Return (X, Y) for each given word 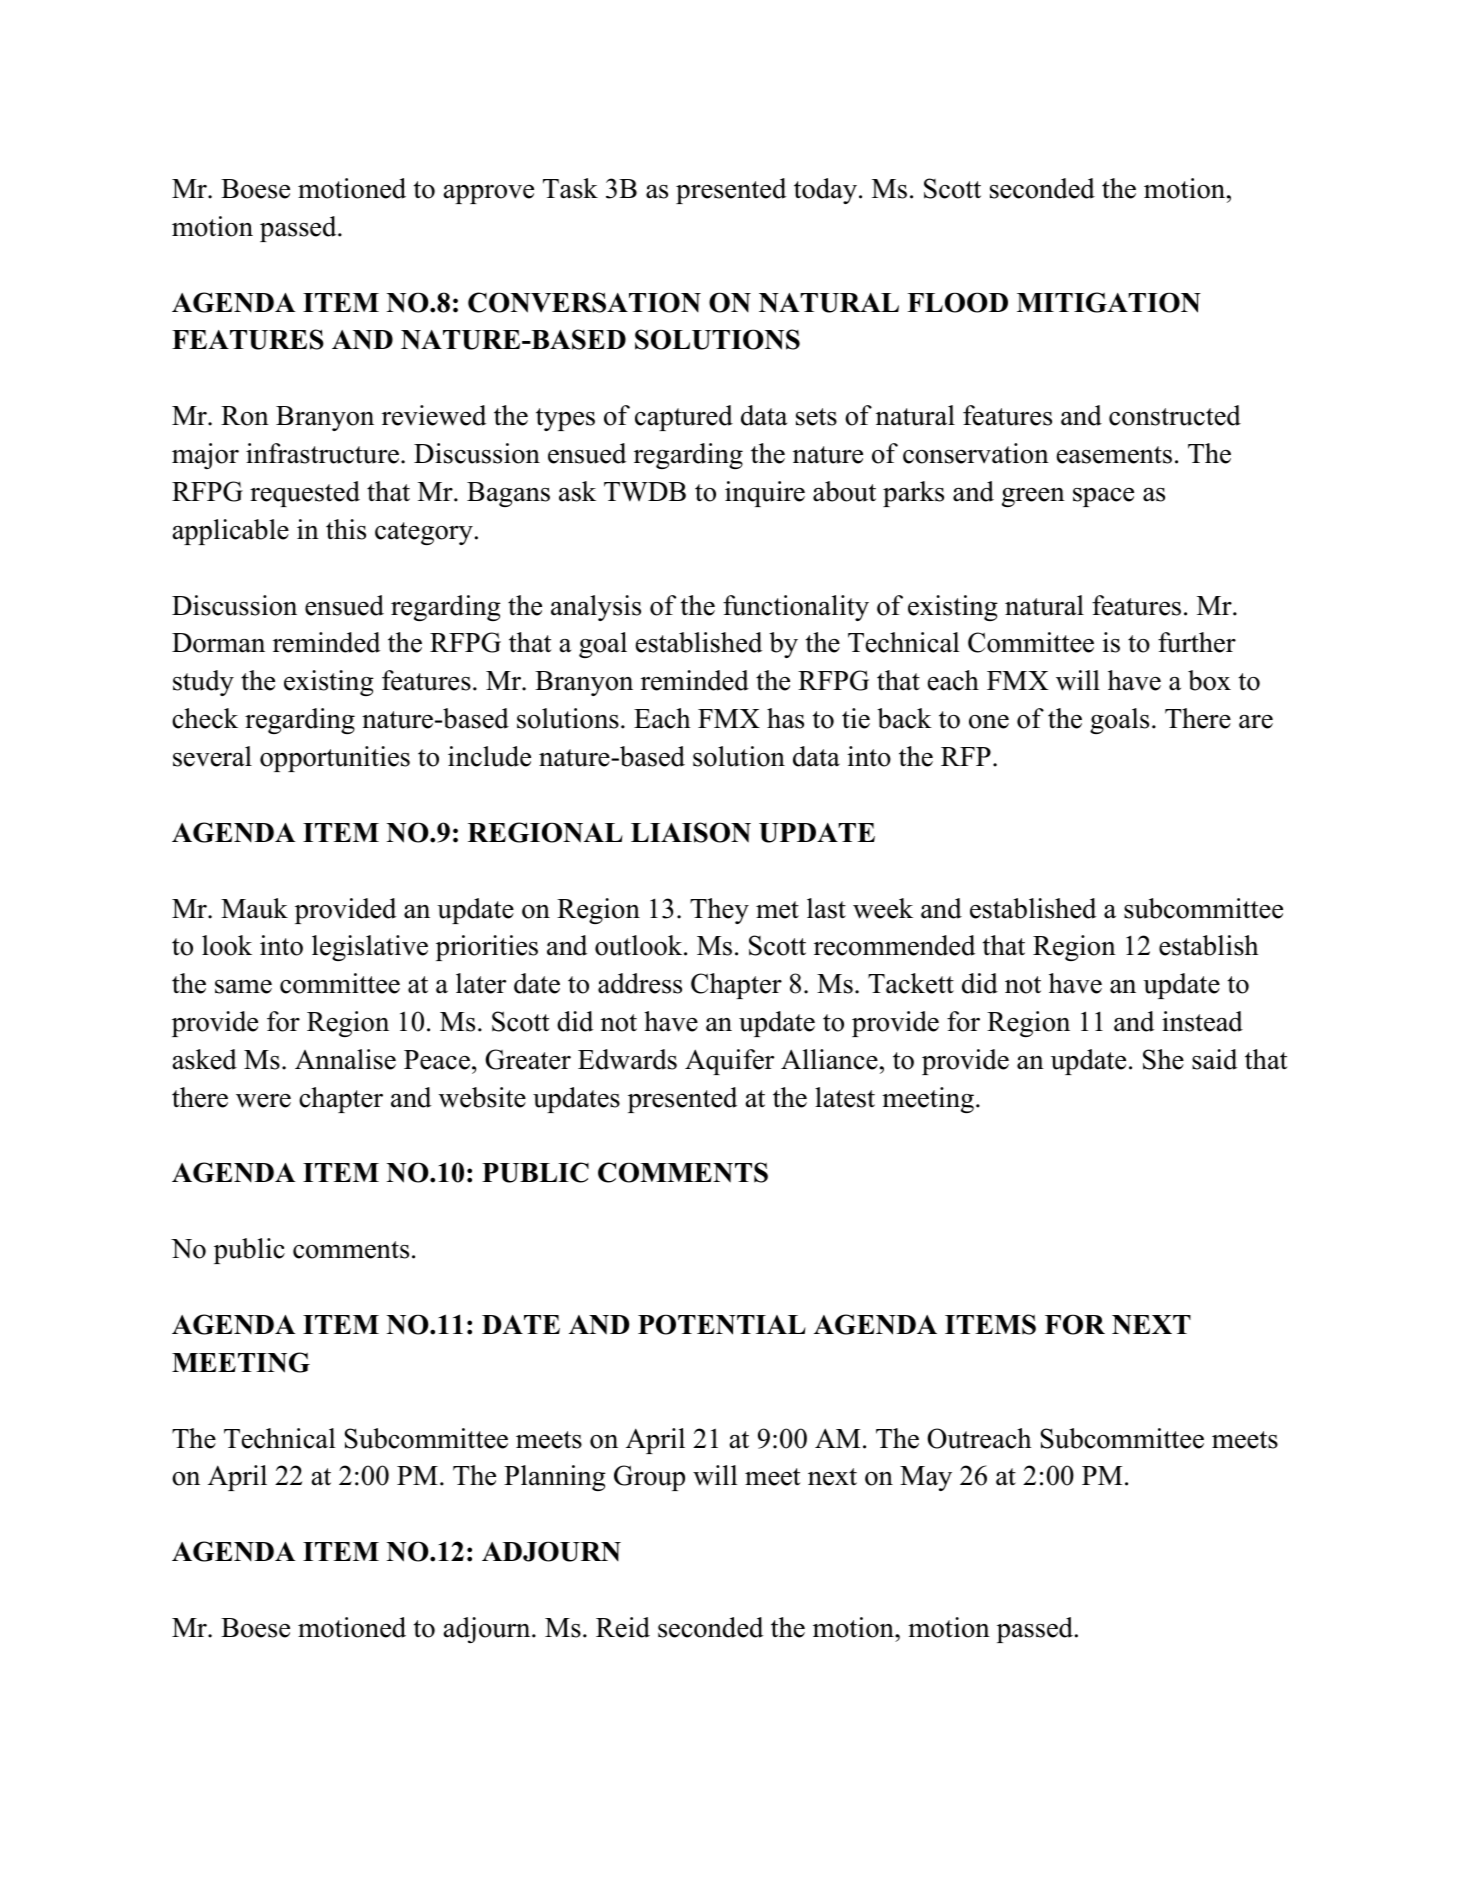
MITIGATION (1109, 302)
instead (1202, 1021)
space (1103, 497)
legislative (370, 948)
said (1214, 1059)
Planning (555, 1478)
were (263, 1101)
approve (489, 194)
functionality (796, 608)
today (825, 191)
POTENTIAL (722, 1324)
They (719, 911)
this (346, 529)
